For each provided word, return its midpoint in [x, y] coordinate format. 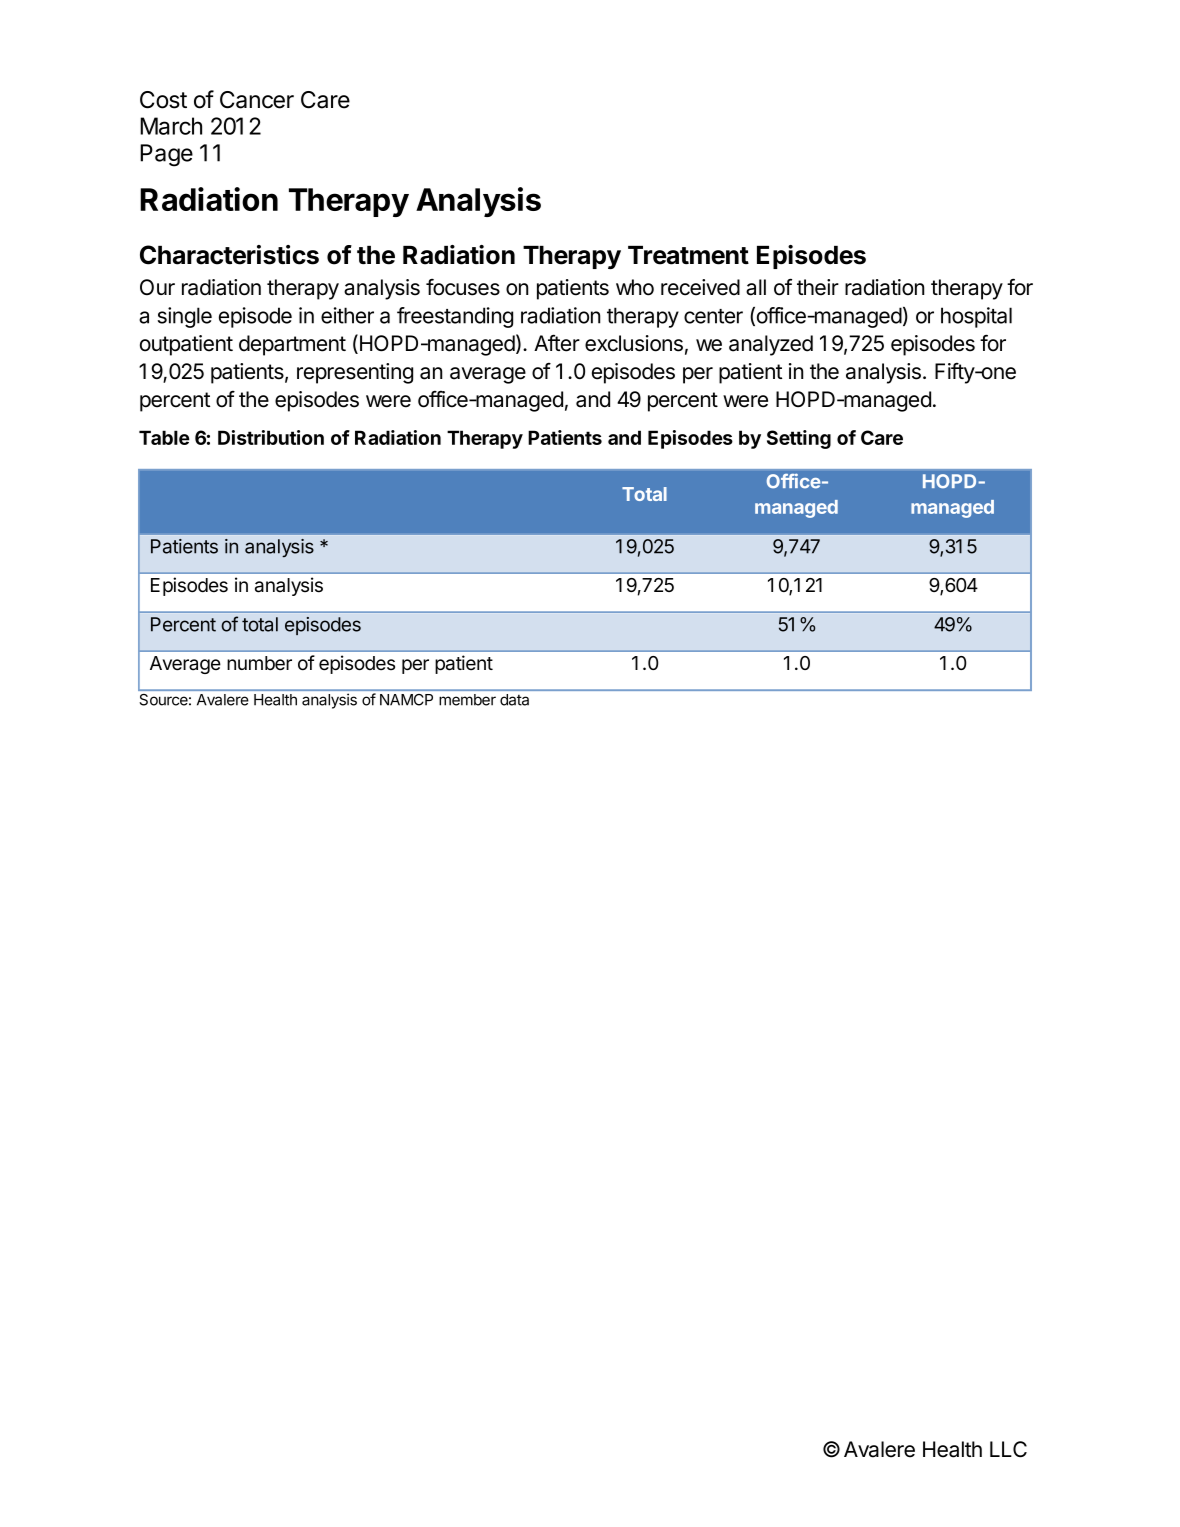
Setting [799, 439]
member [467, 700]
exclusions [634, 343]
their [818, 287]
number [259, 663]
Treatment [688, 255]
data [514, 700]
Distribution [271, 437]
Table [164, 437]
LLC [1008, 1449]
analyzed [771, 345]
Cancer [257, 100]
